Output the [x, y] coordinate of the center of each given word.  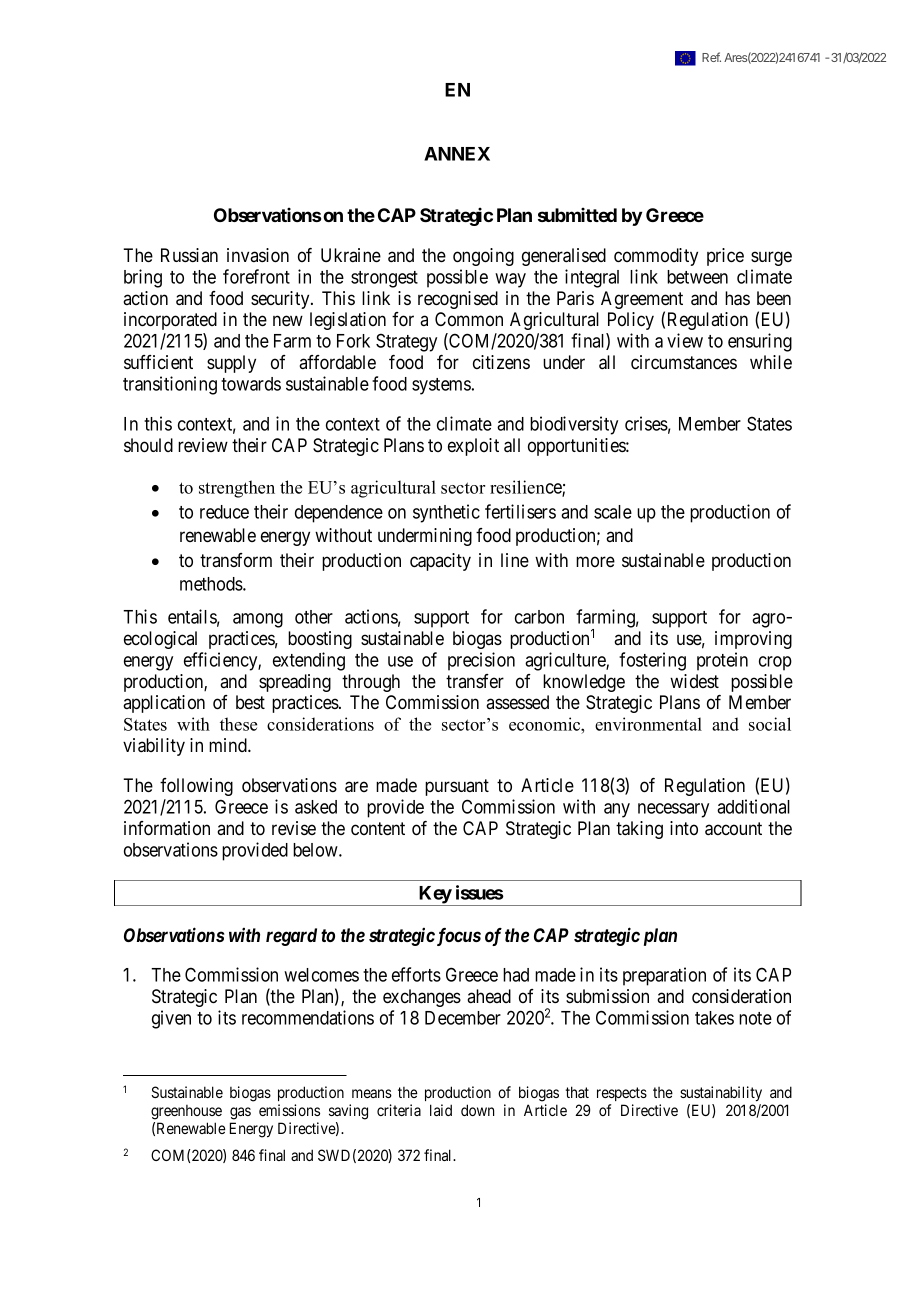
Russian [189, 255]
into [684, 828]
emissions [289, 1110]
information [167, 828]
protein [722, 661]
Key [435, 896]
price [725, 257]
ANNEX [457, 154]
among [258, 620]
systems [441, 386]
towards [251, 384]
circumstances [684, 362]
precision [481, 661]
